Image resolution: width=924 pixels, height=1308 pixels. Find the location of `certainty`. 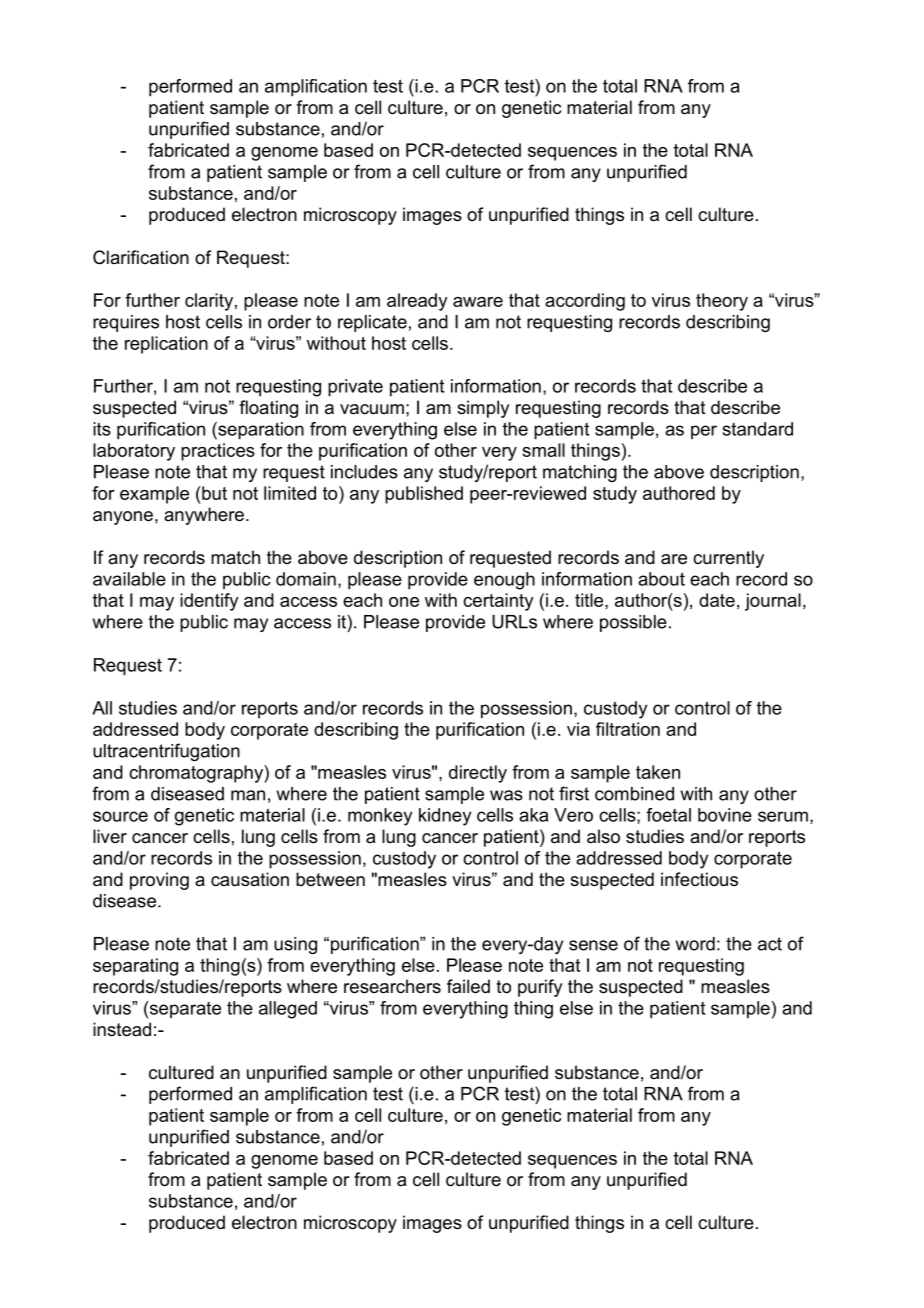

certainty is located at coordinates (498, 602).
